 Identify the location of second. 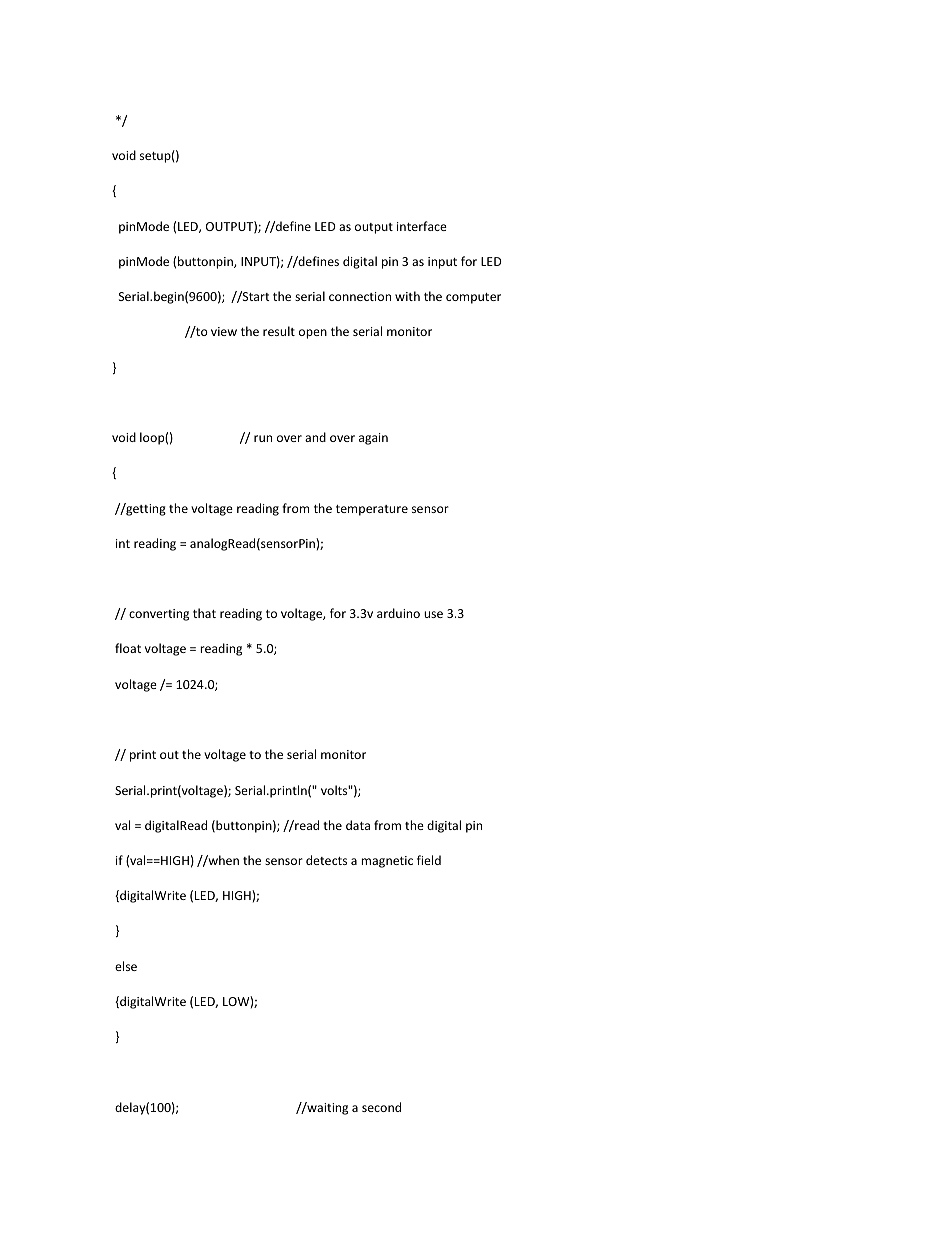
(381, 1107).
